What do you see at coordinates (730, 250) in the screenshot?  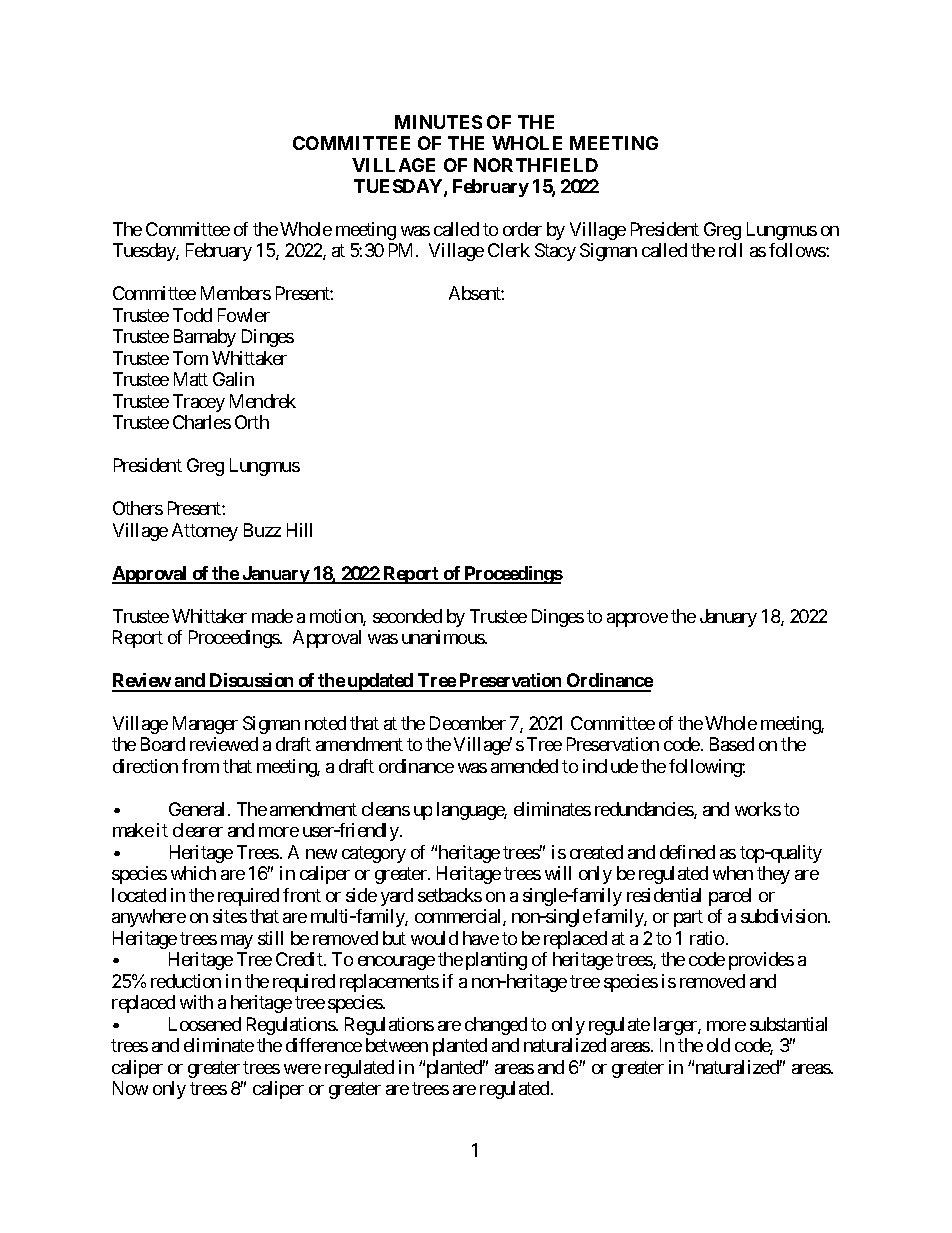 I see `roll` at bounding box center [730, 250].
